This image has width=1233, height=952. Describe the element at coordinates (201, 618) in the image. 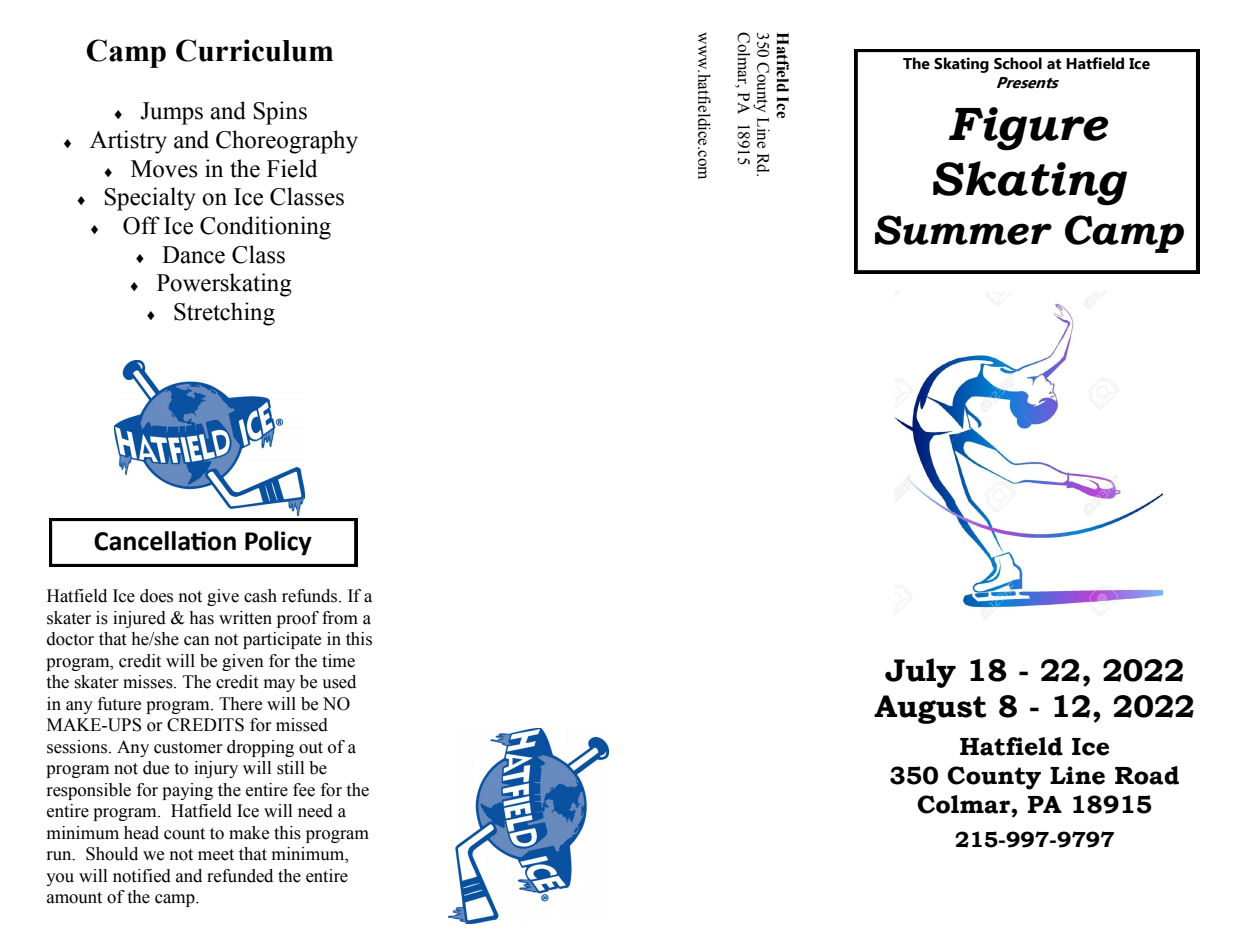

I see `has` at that location.
